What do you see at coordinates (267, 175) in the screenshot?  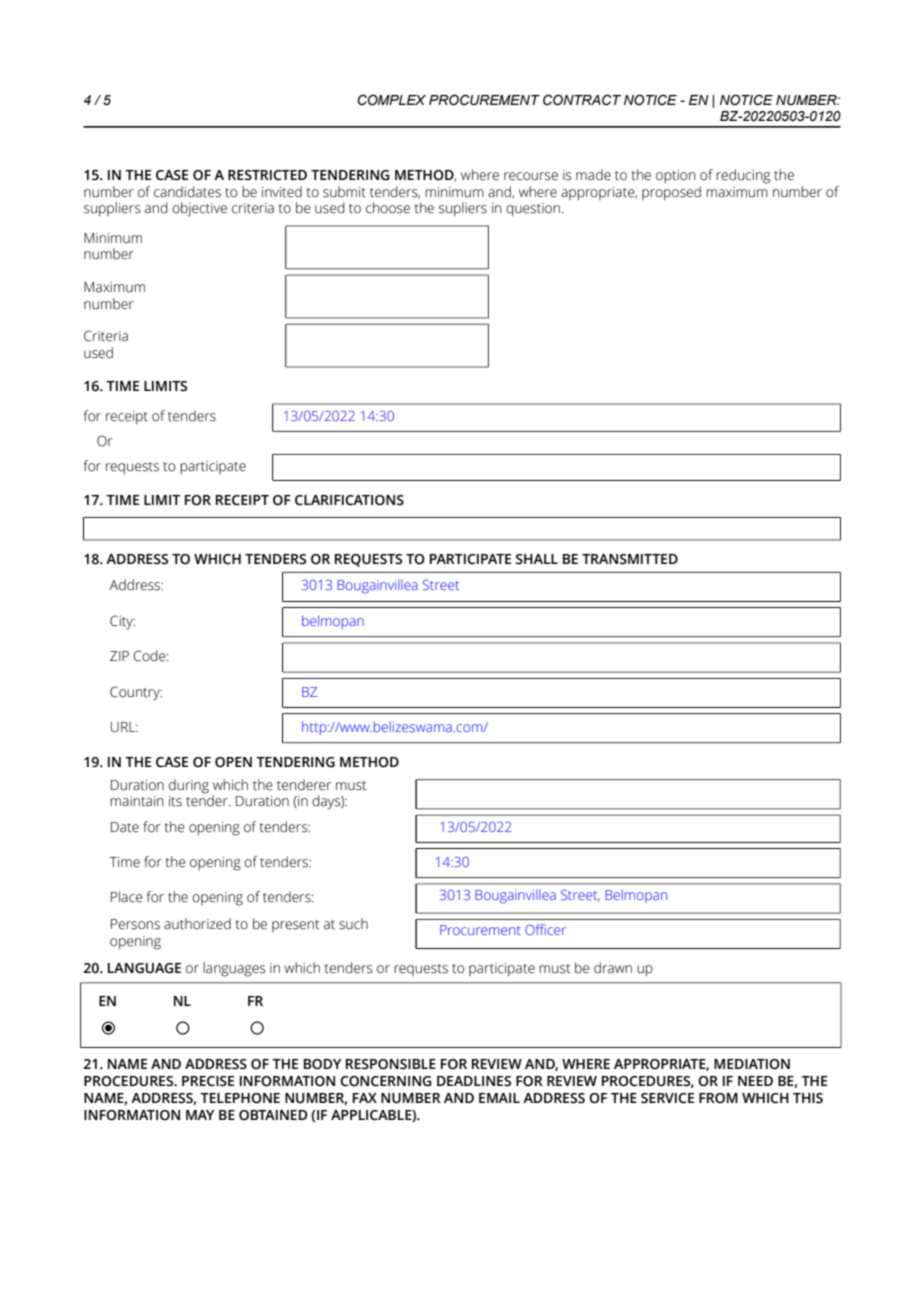 I see `RESTRICTED` at bounding box center [267, 175].
